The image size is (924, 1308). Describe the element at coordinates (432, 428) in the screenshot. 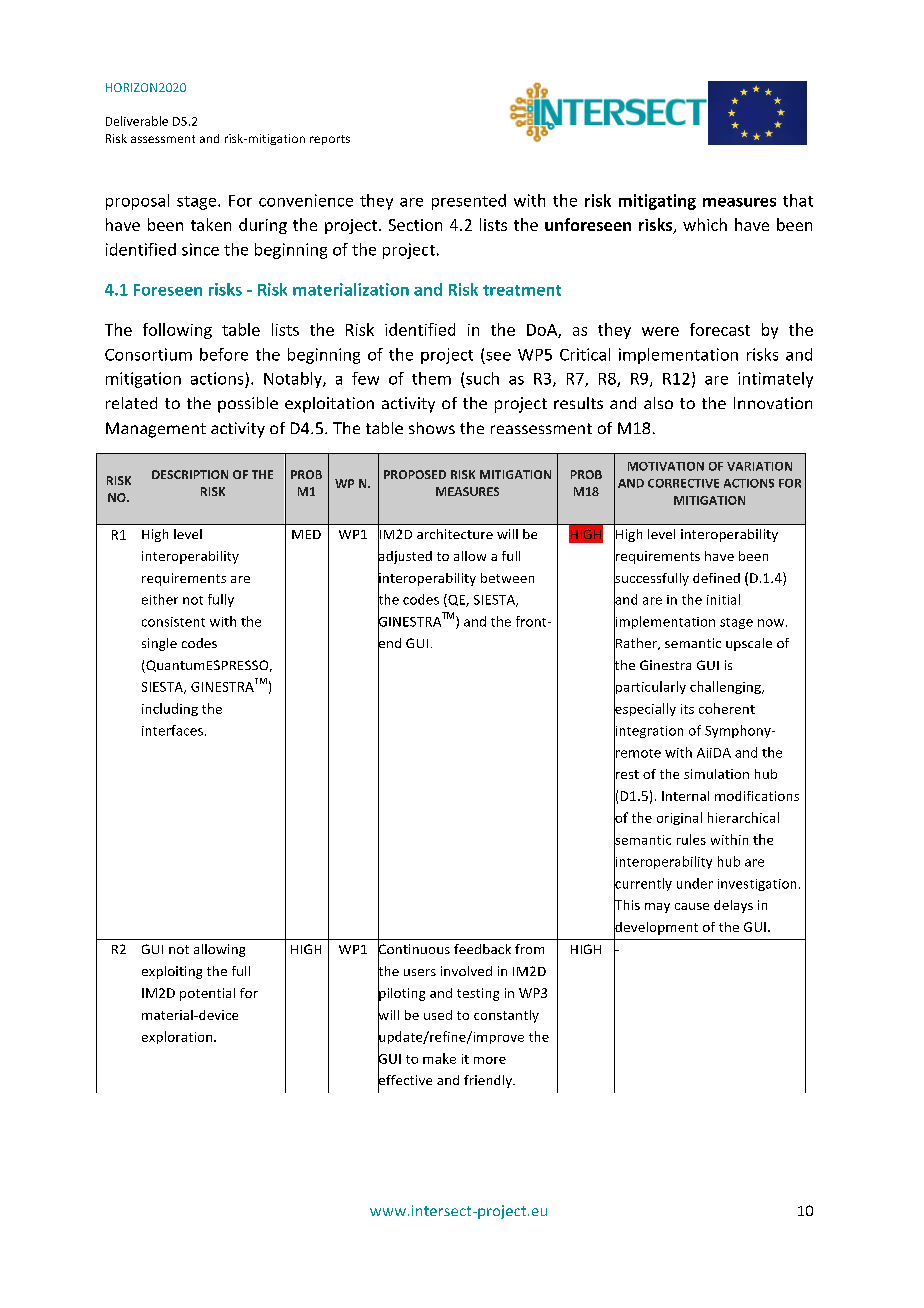

I see `shows` at that location.
